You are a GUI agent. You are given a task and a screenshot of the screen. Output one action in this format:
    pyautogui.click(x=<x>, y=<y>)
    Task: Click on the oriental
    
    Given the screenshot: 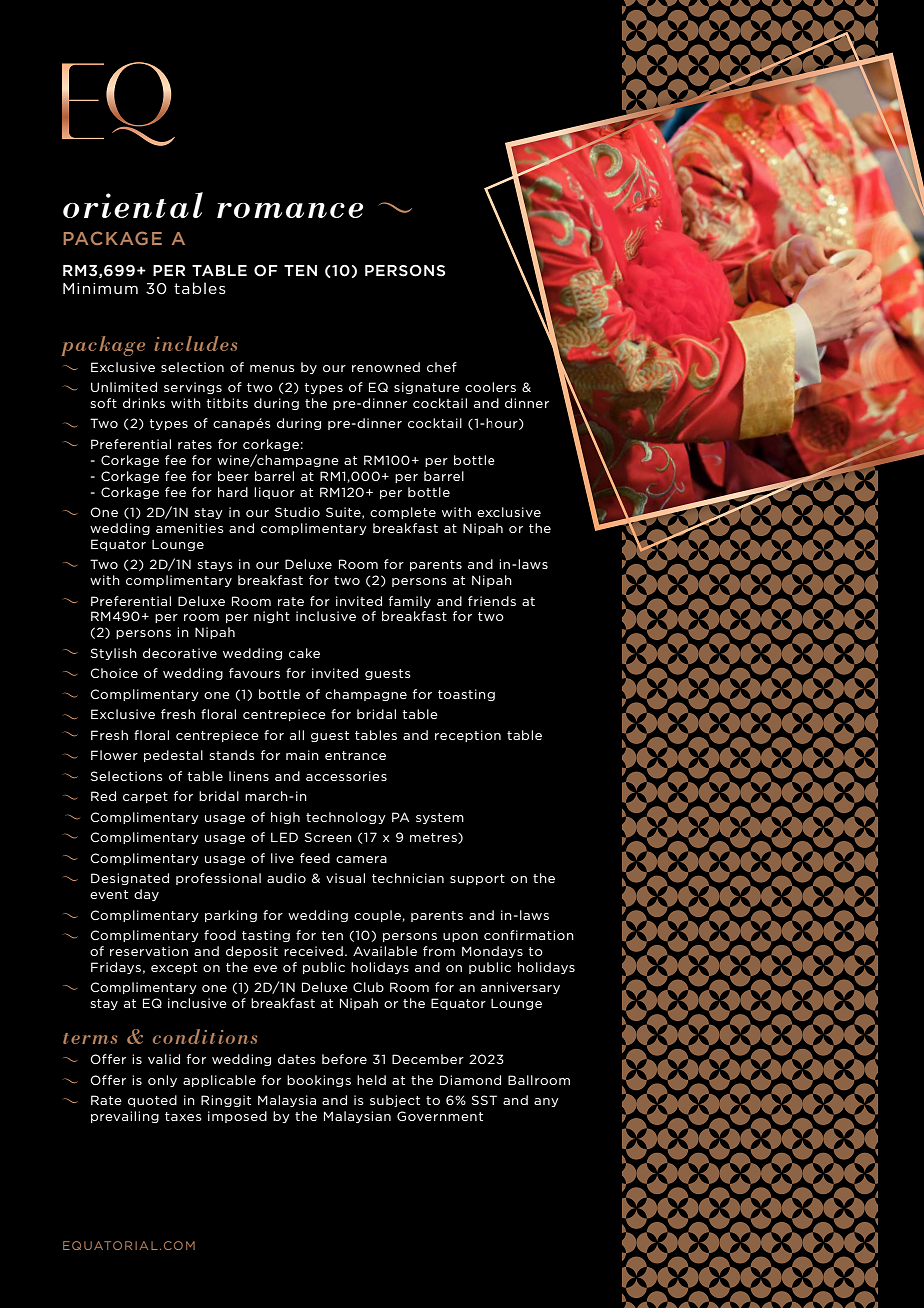 What is the action you would take?
    pyautogui.click(x=133, y=205)
